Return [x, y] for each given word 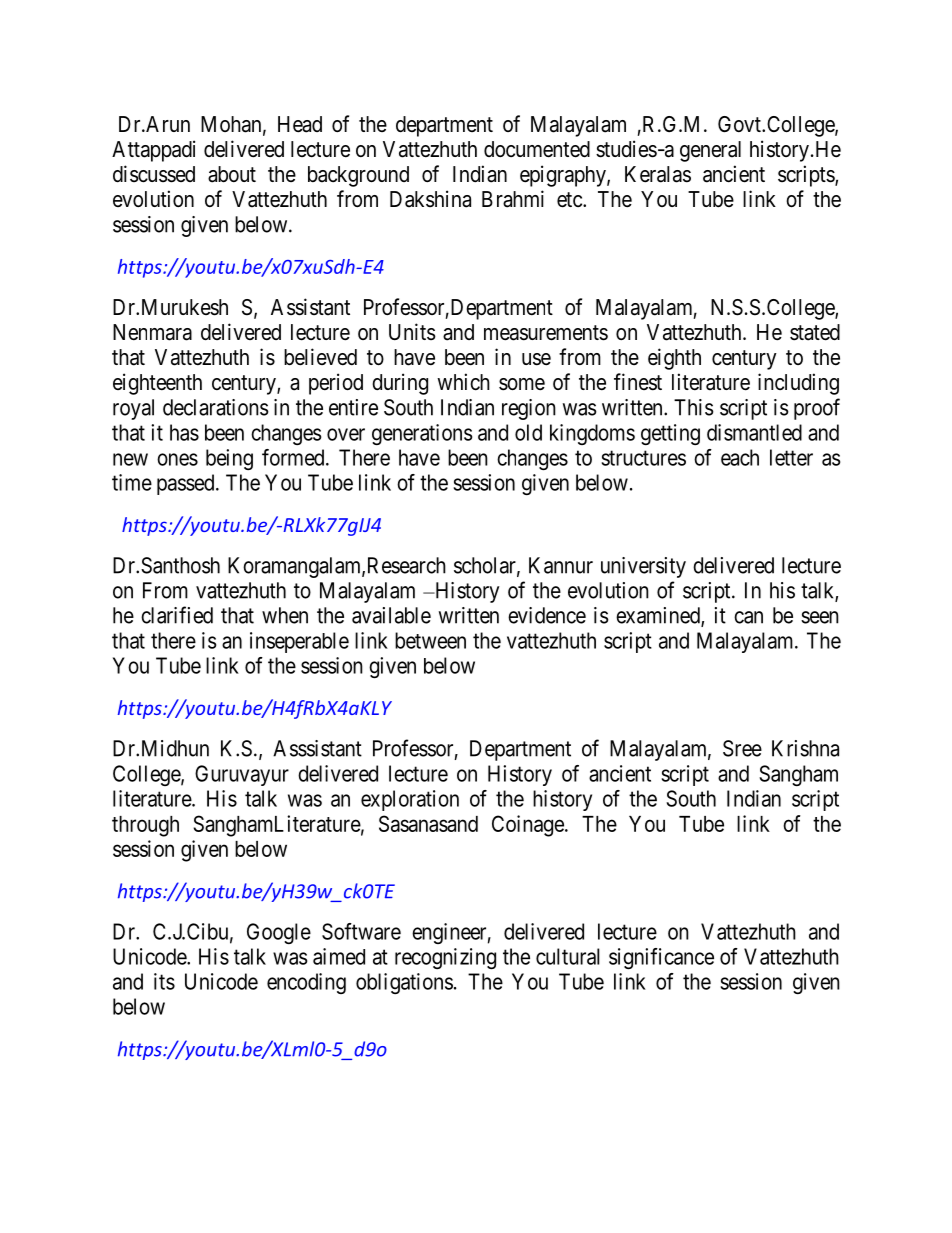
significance [661, 958]
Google [279, 933]
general [710, 151]
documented [537, 149]
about [232, 174]
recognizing [445, 958]
